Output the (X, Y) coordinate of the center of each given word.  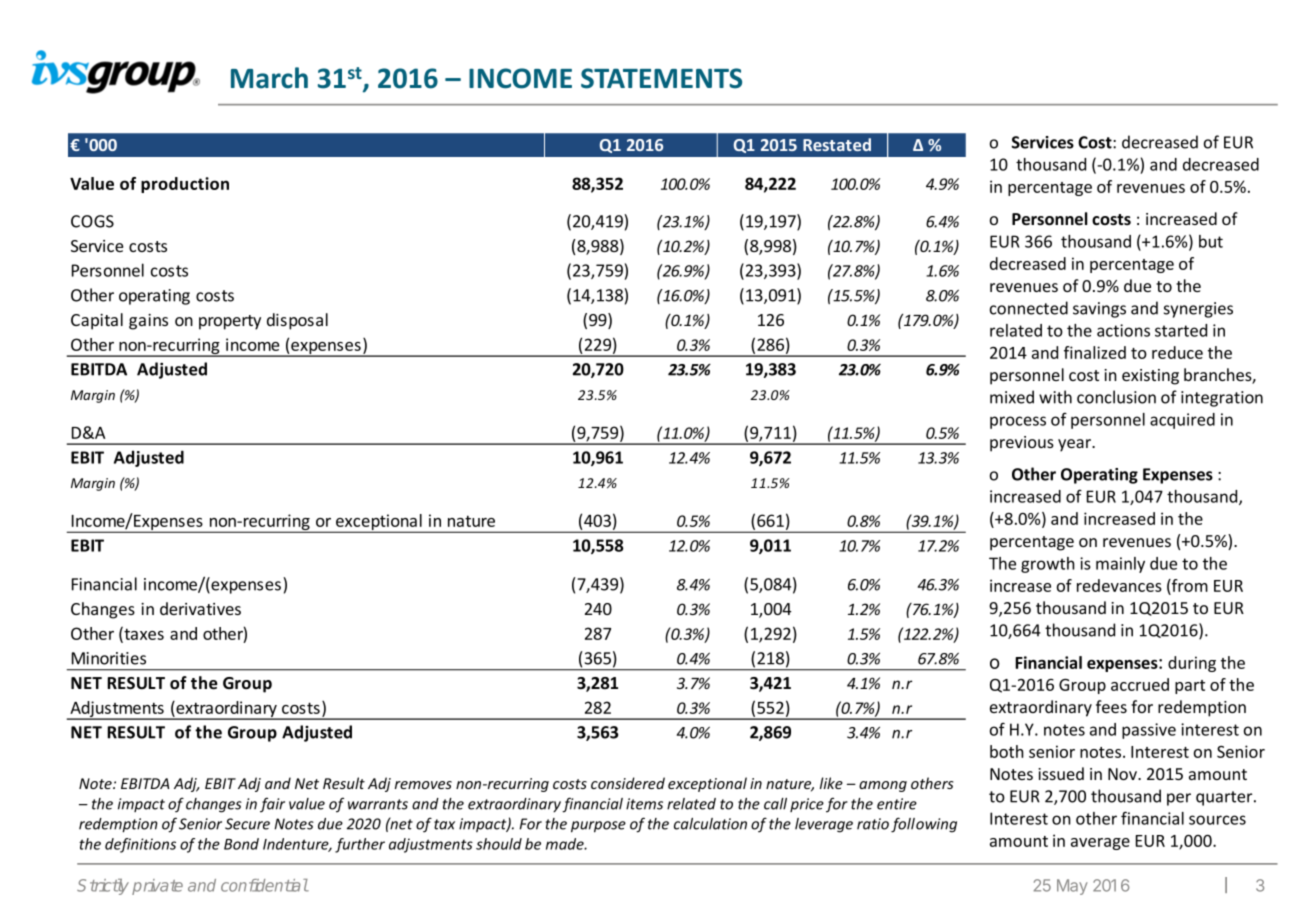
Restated (837, 144)
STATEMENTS (661, 78)
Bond (241, 844)
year (1075, 445)
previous (1022, 444)
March (269, 78)
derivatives (200, 608)
